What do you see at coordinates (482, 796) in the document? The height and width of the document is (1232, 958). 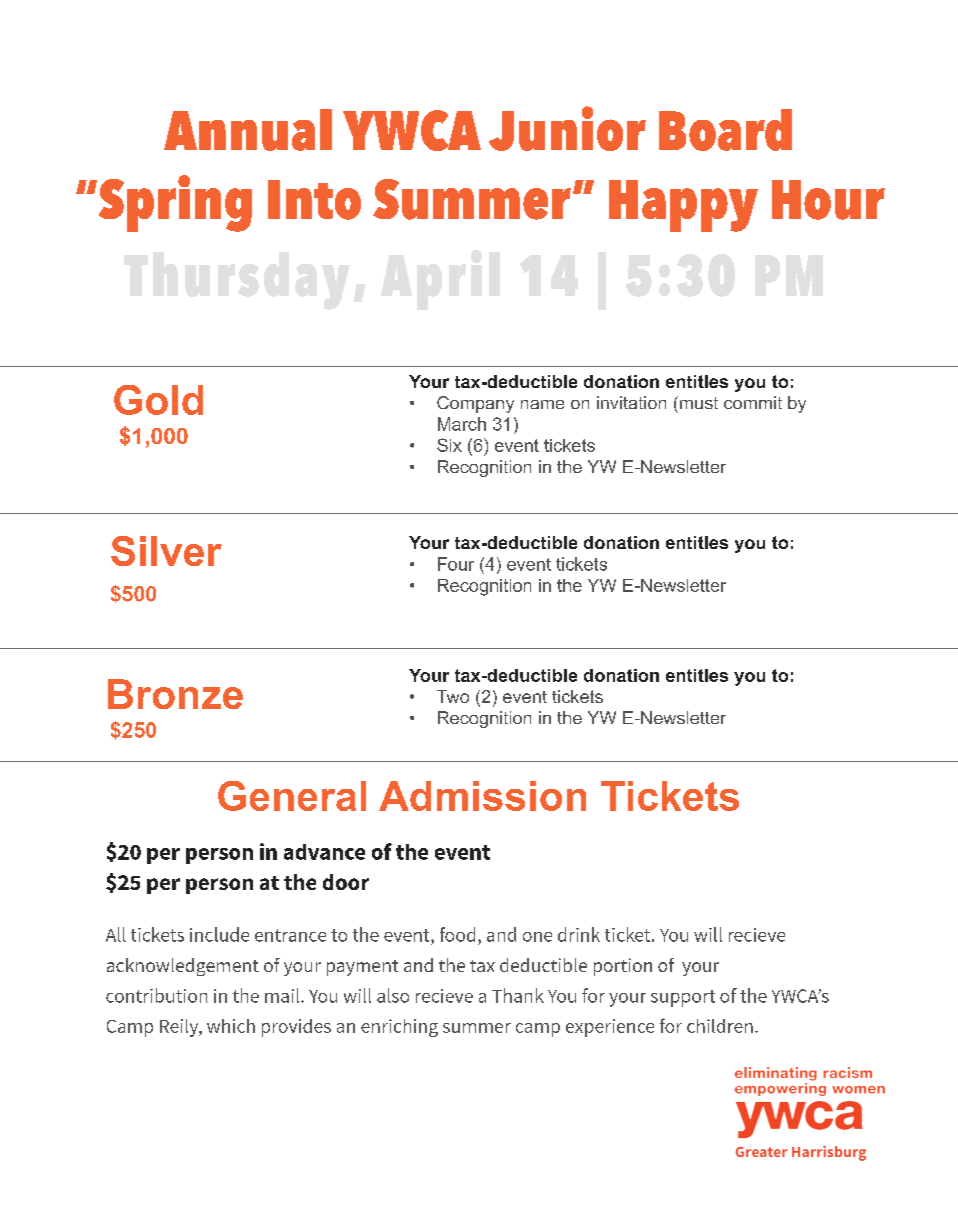 I see `Admission` at bounding box center [482, 796].
